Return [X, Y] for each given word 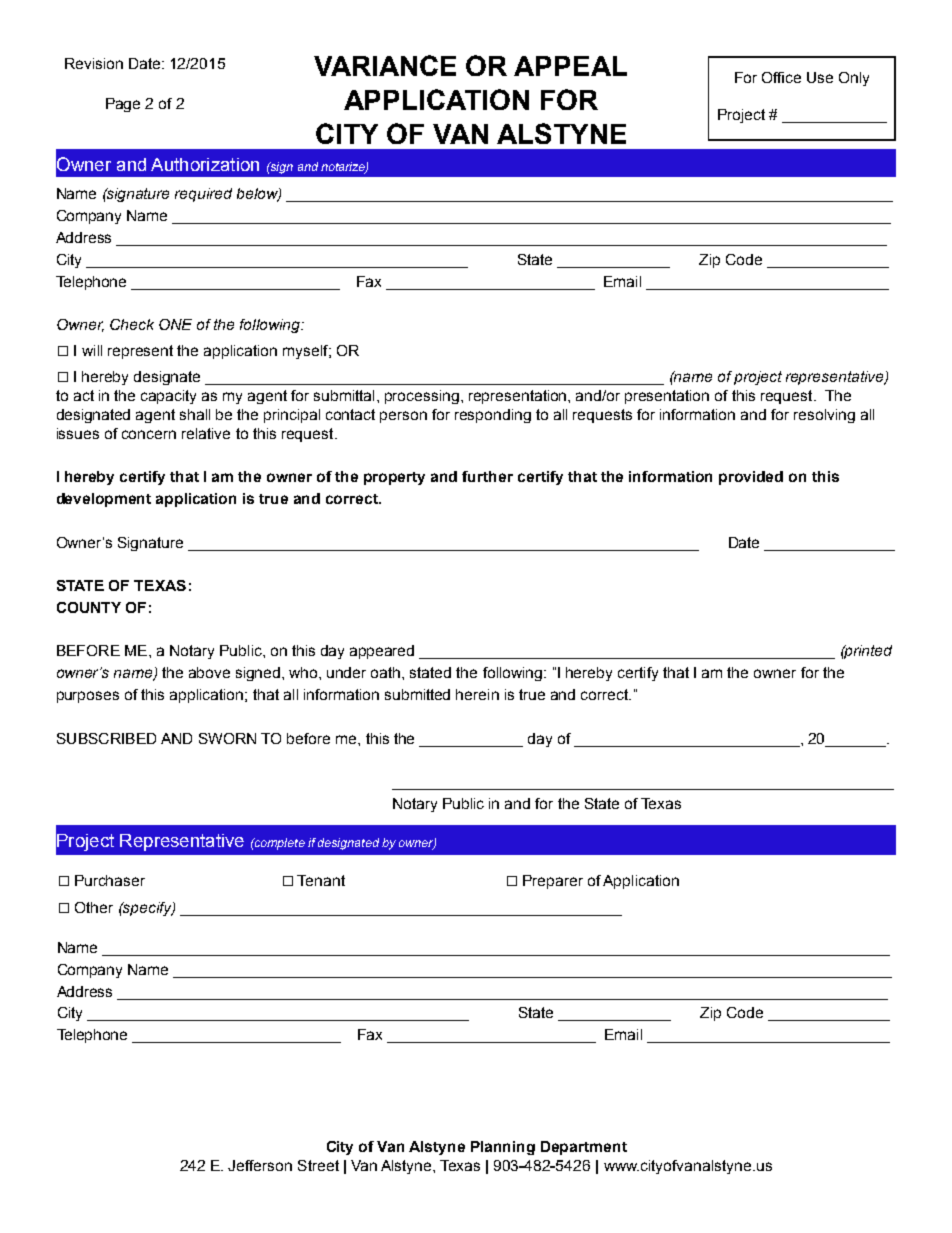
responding [493, 416]
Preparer [553, 882]
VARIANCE [385, 65]
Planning [503, 1148]
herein [477, 694]
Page [123, 105]
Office [781, 77]
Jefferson [260, 1165]
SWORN [227, 738]
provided [751, 478]
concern [149, 434]
